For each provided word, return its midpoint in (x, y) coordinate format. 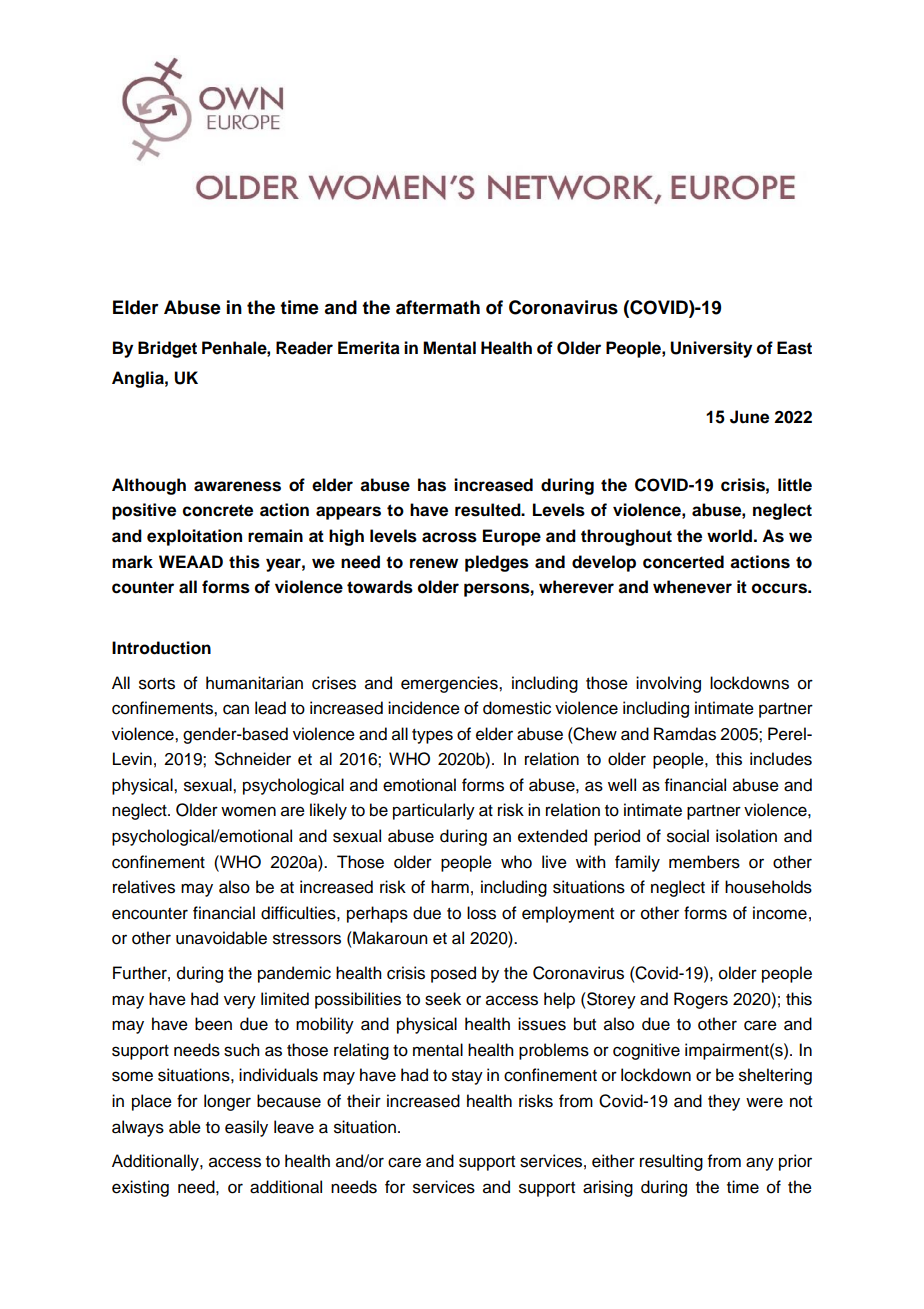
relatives (144, 887)
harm (450, 887)
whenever (692, 587)
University (711, 349)
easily (246, 1128)
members (704, 862)
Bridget (167, 349)
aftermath (438, 307)
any (760, 1164)
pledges (497, 563)
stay (467, 1077)
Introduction (161, 648)
